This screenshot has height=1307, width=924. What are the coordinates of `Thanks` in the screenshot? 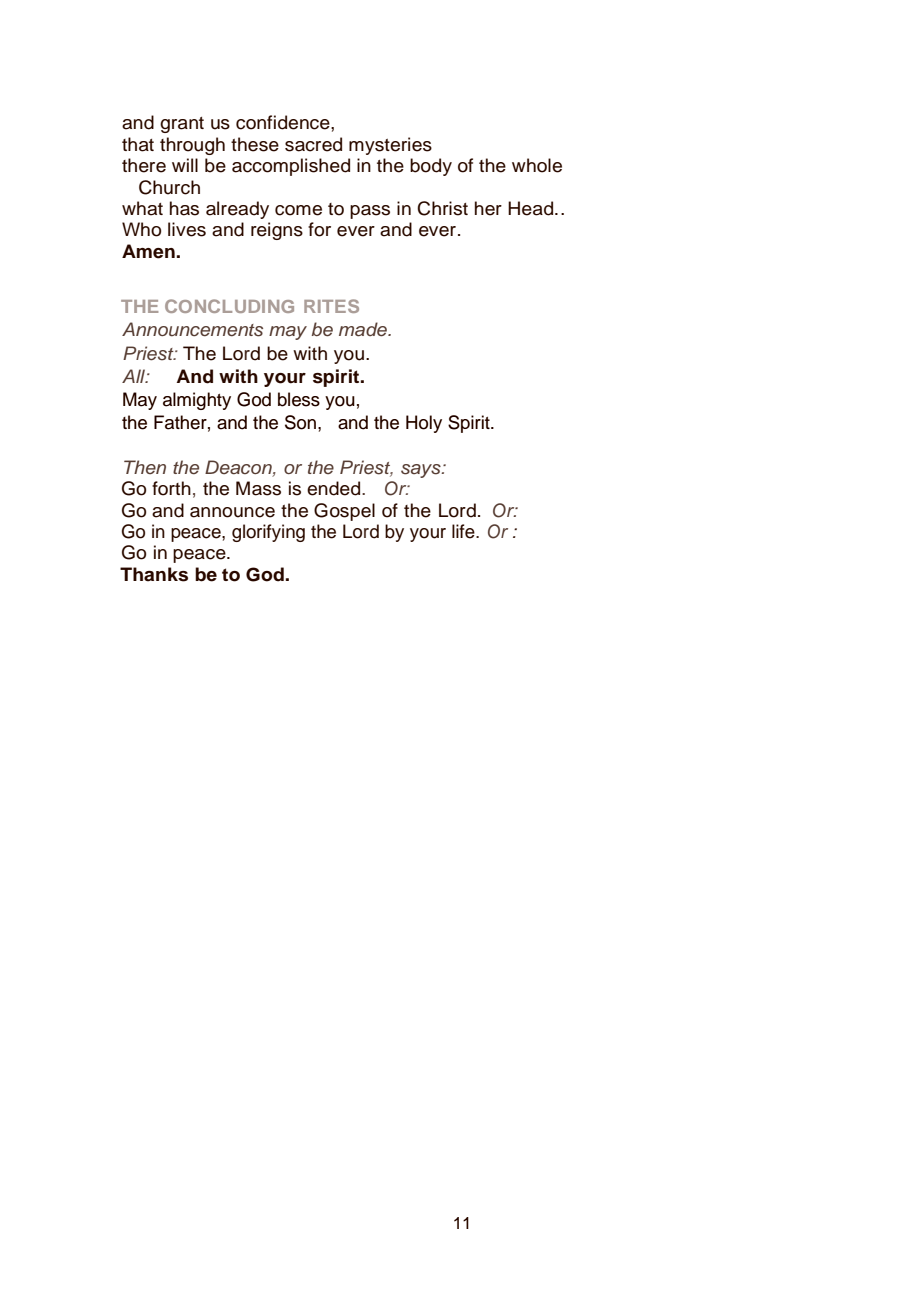 It's located at (154, 574).
